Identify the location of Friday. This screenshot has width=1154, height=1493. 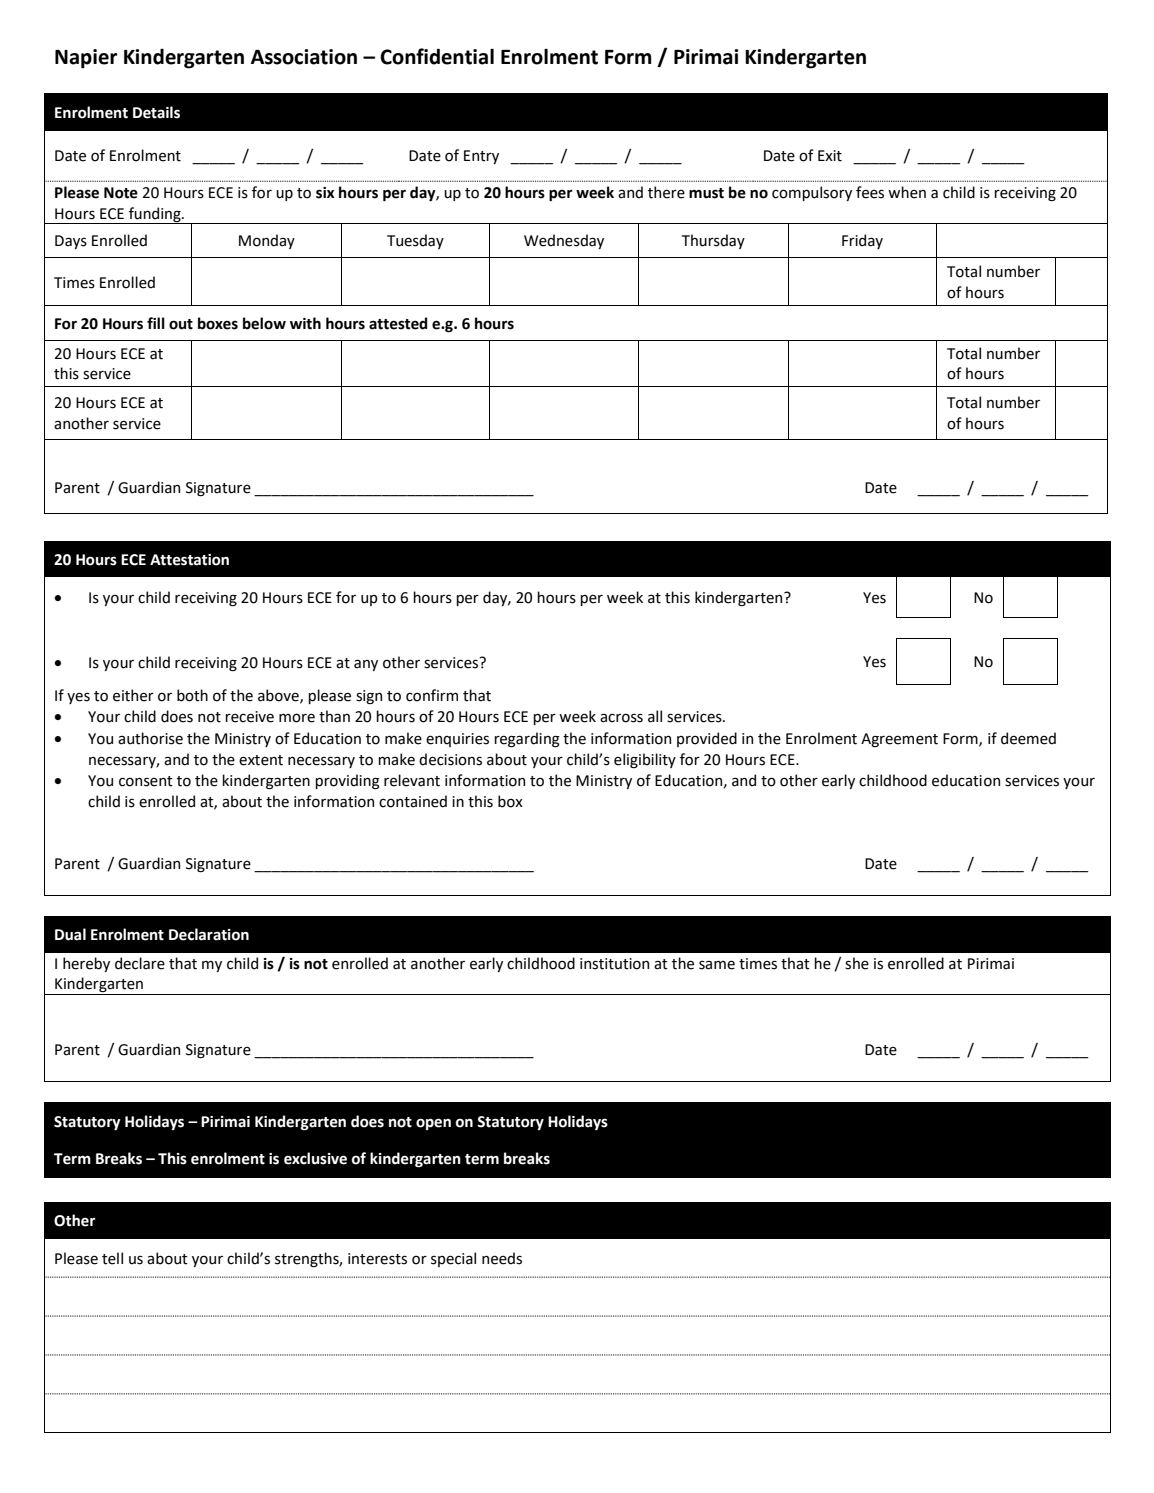
(862, 241).
